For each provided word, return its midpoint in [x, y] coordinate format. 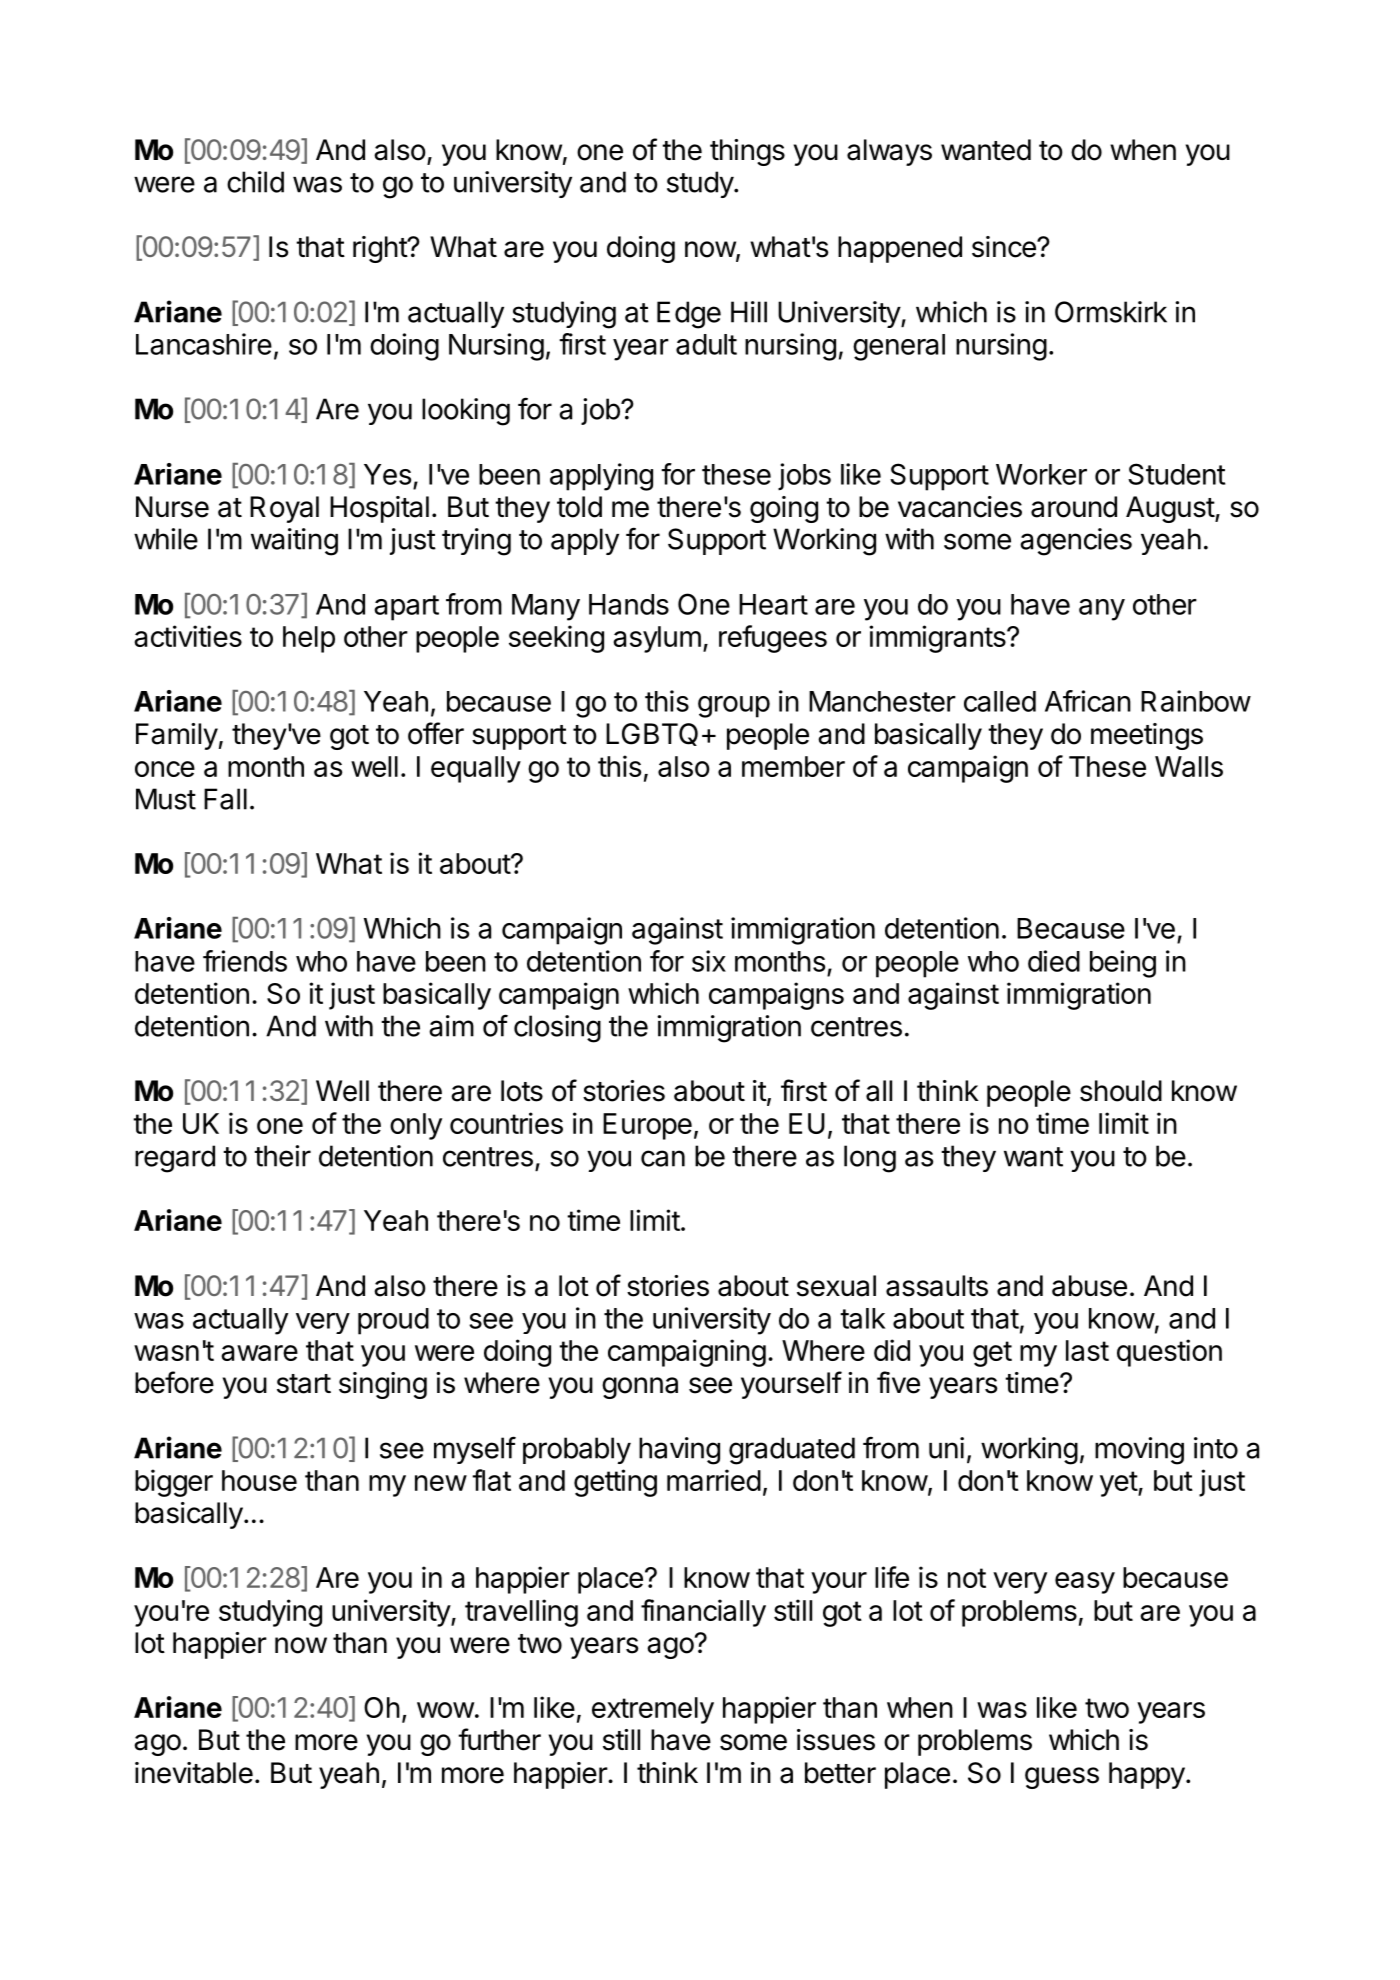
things [747, 152]
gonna [640, 1388]
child [255, 182]
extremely [653, 1710]
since [1005, 247]
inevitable [194, 1773]
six [709, 961]
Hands [629, 604]
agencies [1076, 542]
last [1087, 1350]
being [1123, 964]
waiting [294, 542]
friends [245, 961]
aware [259, 1353]
